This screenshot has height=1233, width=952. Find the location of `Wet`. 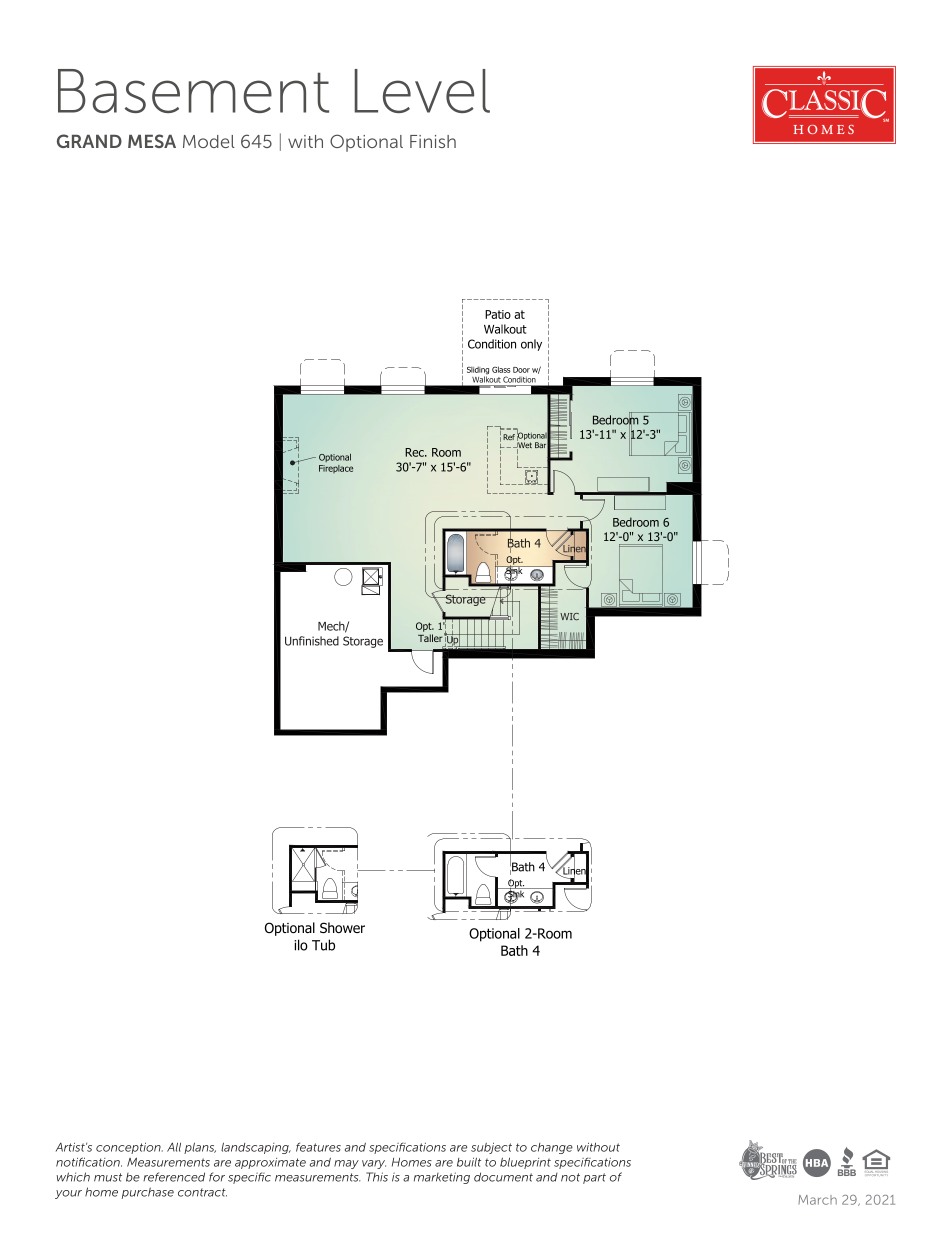

Wet is located at coordinates (524, 445).
